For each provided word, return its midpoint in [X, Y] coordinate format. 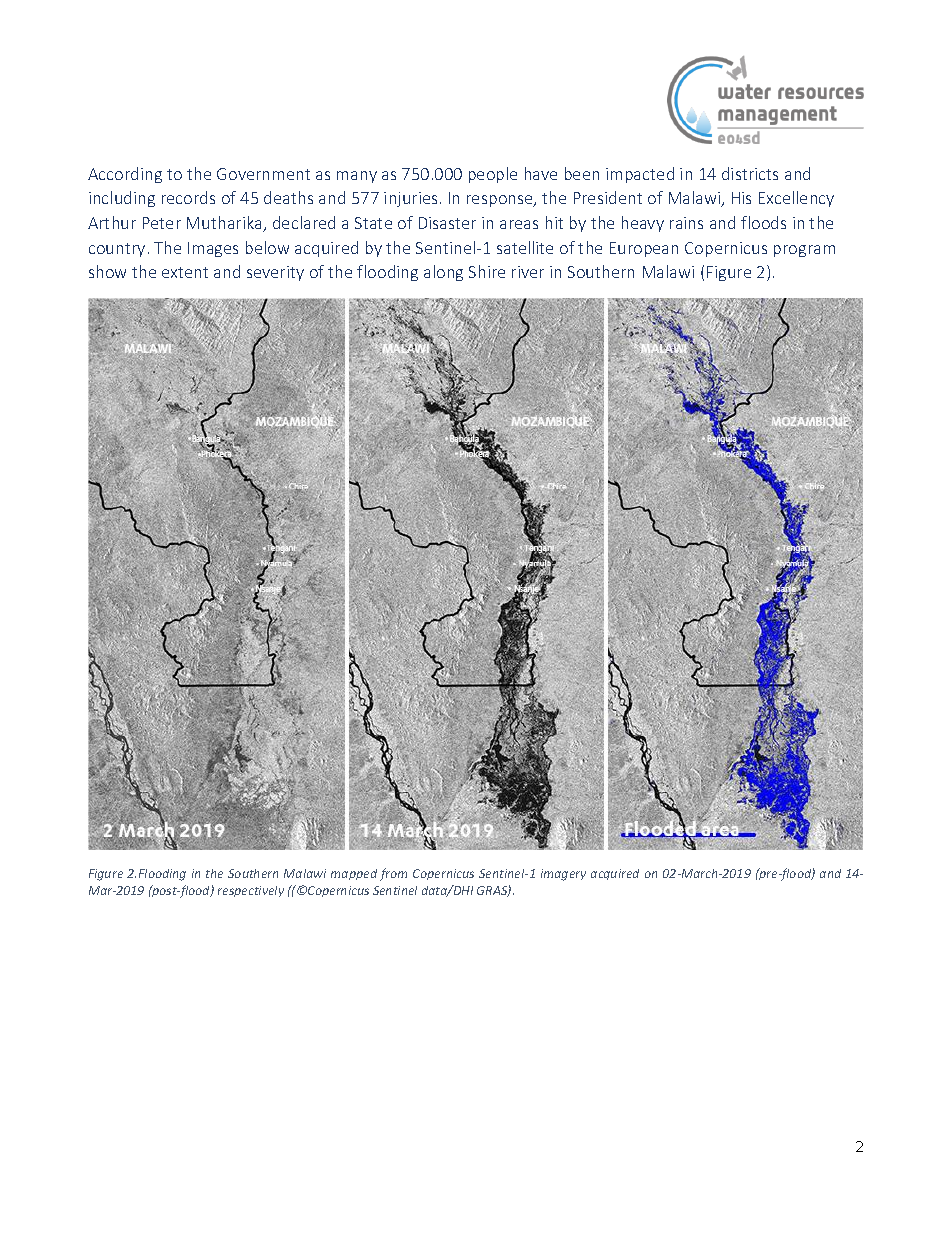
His [741, 198]
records [188, 197]
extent [185, 272]
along [443, 273]
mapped [354, 874]
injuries [410, 199]
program [804, 251]
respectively [251, 891]
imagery [563, 875]
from [393, 874]
